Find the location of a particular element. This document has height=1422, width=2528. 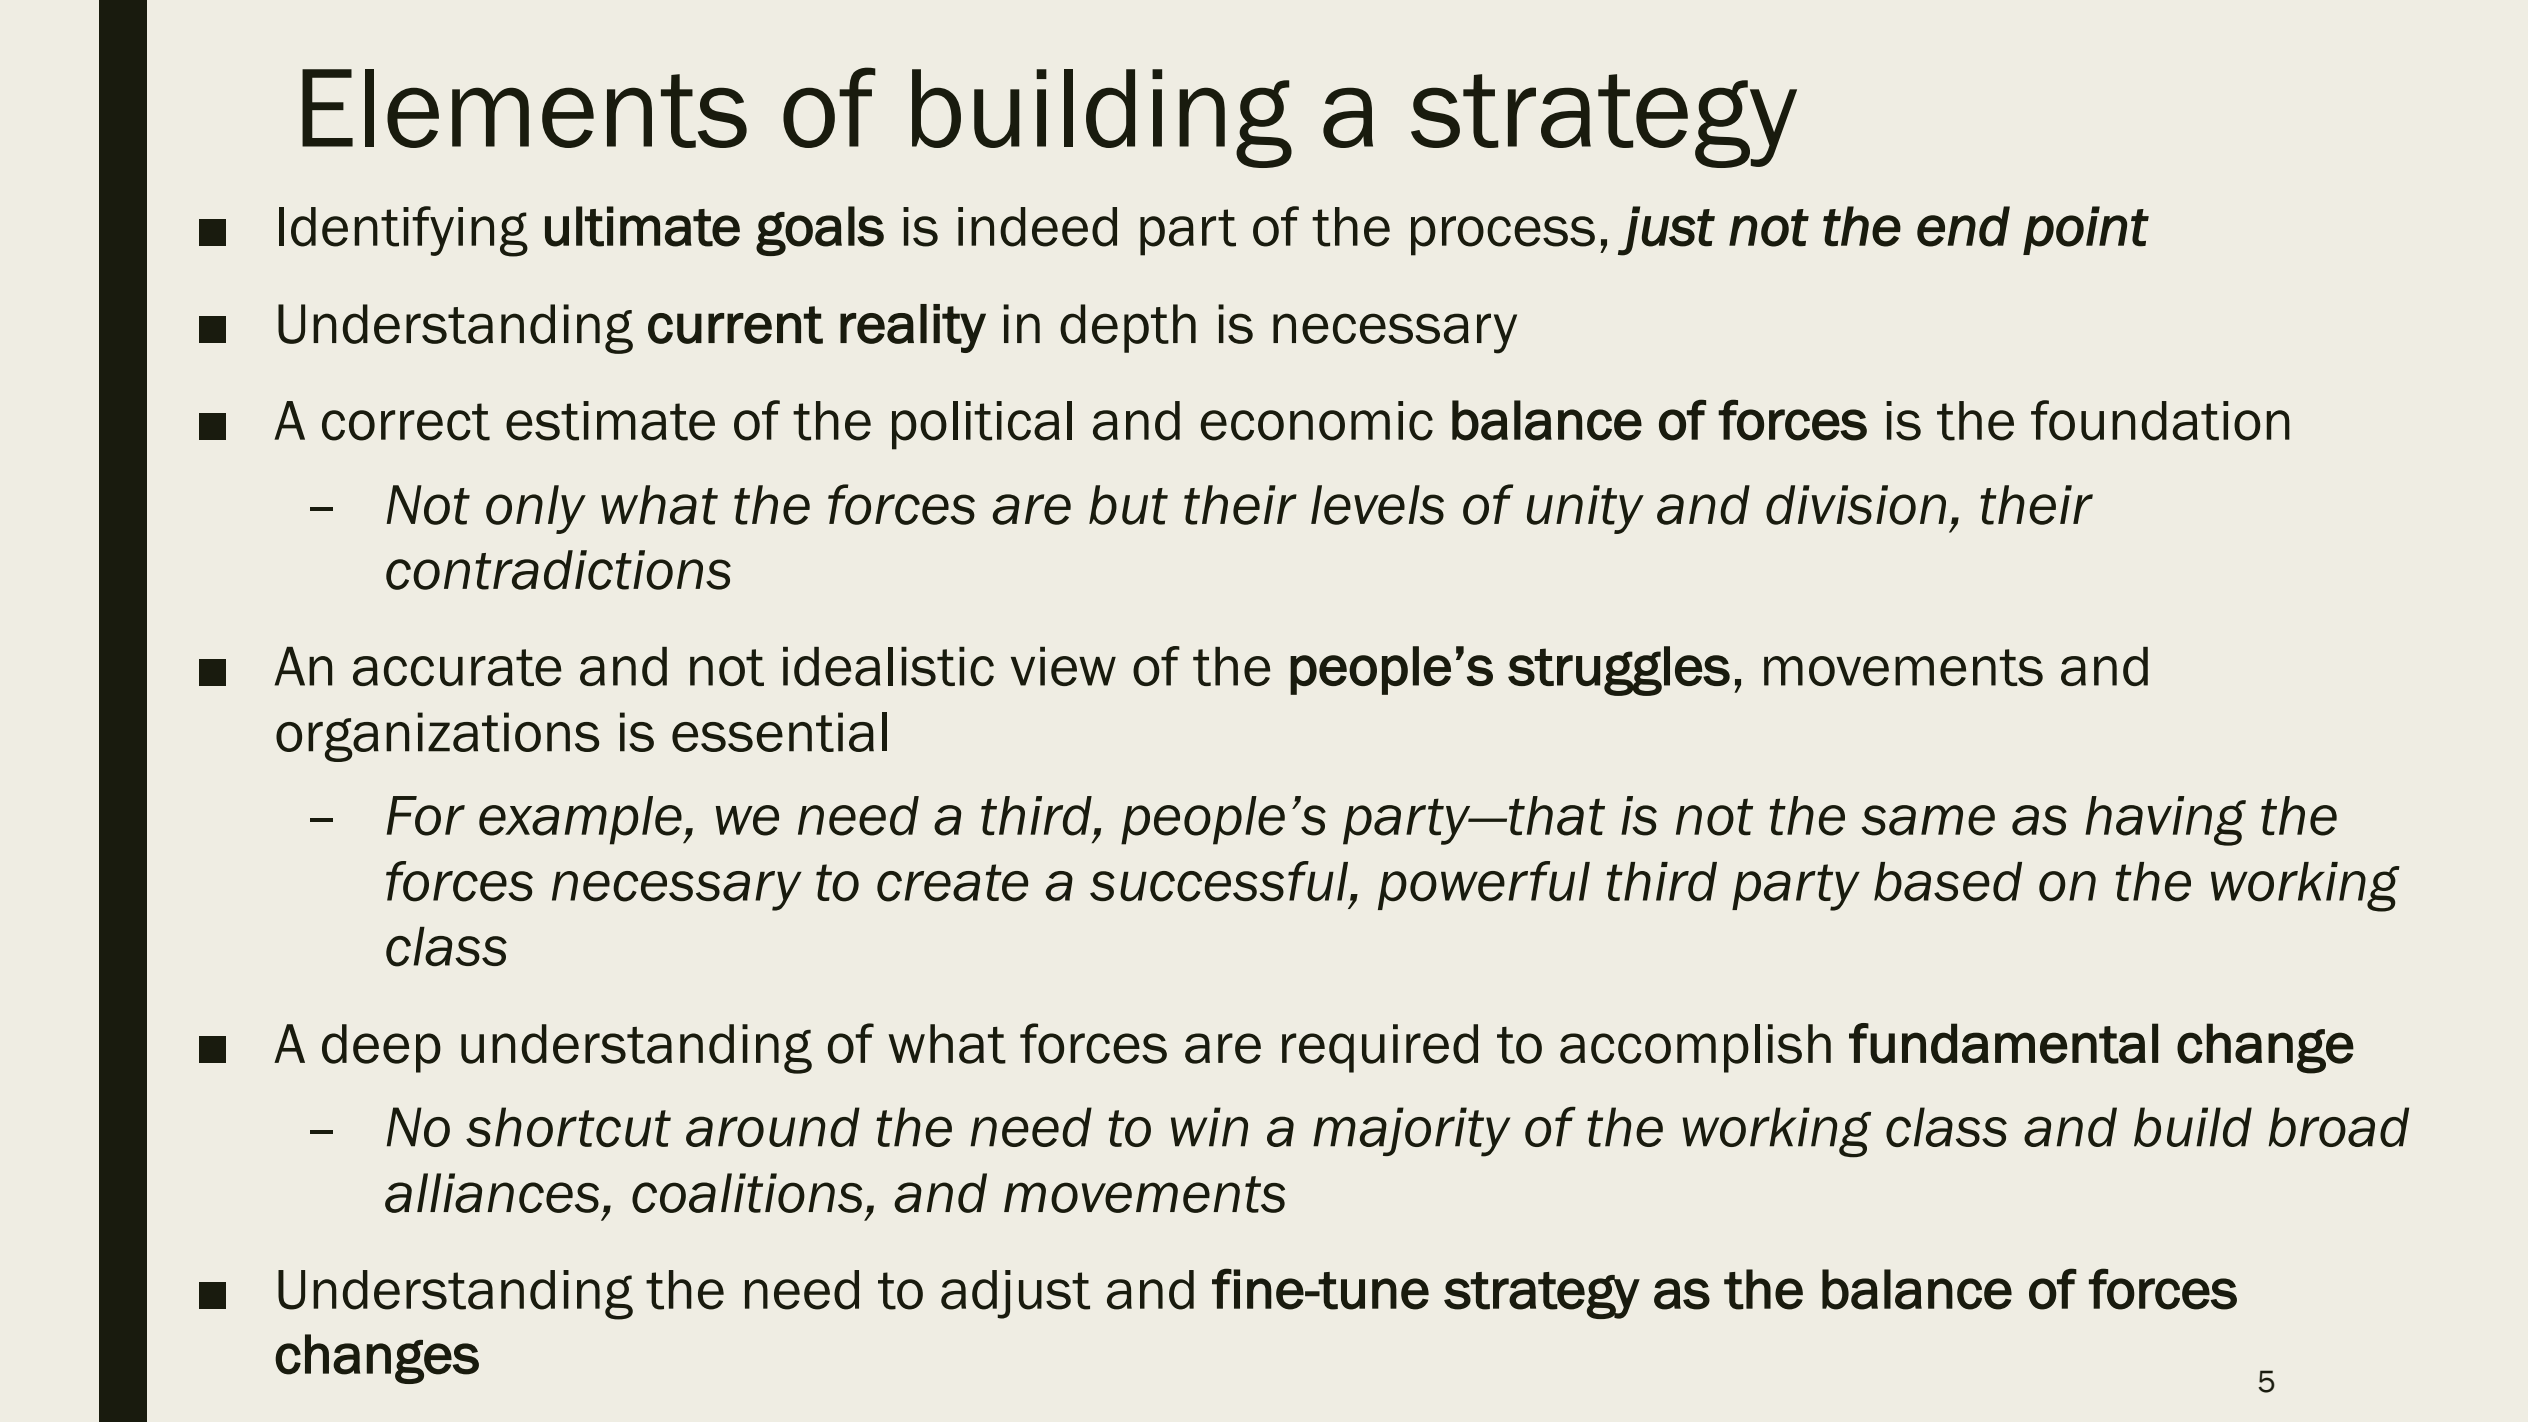

division is located at coordinates (1856, 505).
